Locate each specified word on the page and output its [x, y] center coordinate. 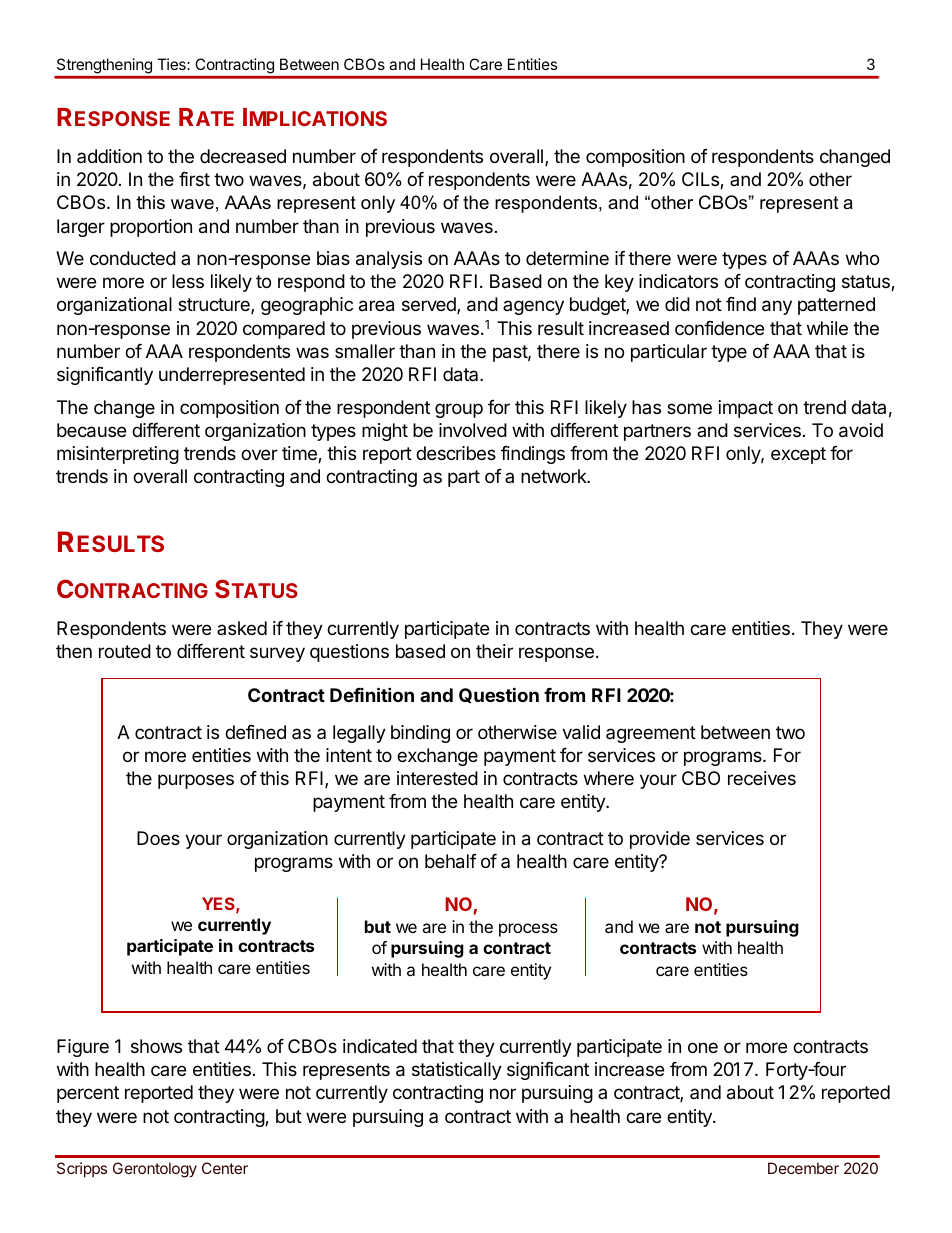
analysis [389, 260]
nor [503, 1093]
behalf [451, 861]
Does [158, 838]
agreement [651, 734]
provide [660, 840]
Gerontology [155, 1170]
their [494, 651]
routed [125, 651]
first [194, 179]
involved [473, 430]
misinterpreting [118, 455]
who [862, 258]
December [803, 1168]
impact [746, 409]
